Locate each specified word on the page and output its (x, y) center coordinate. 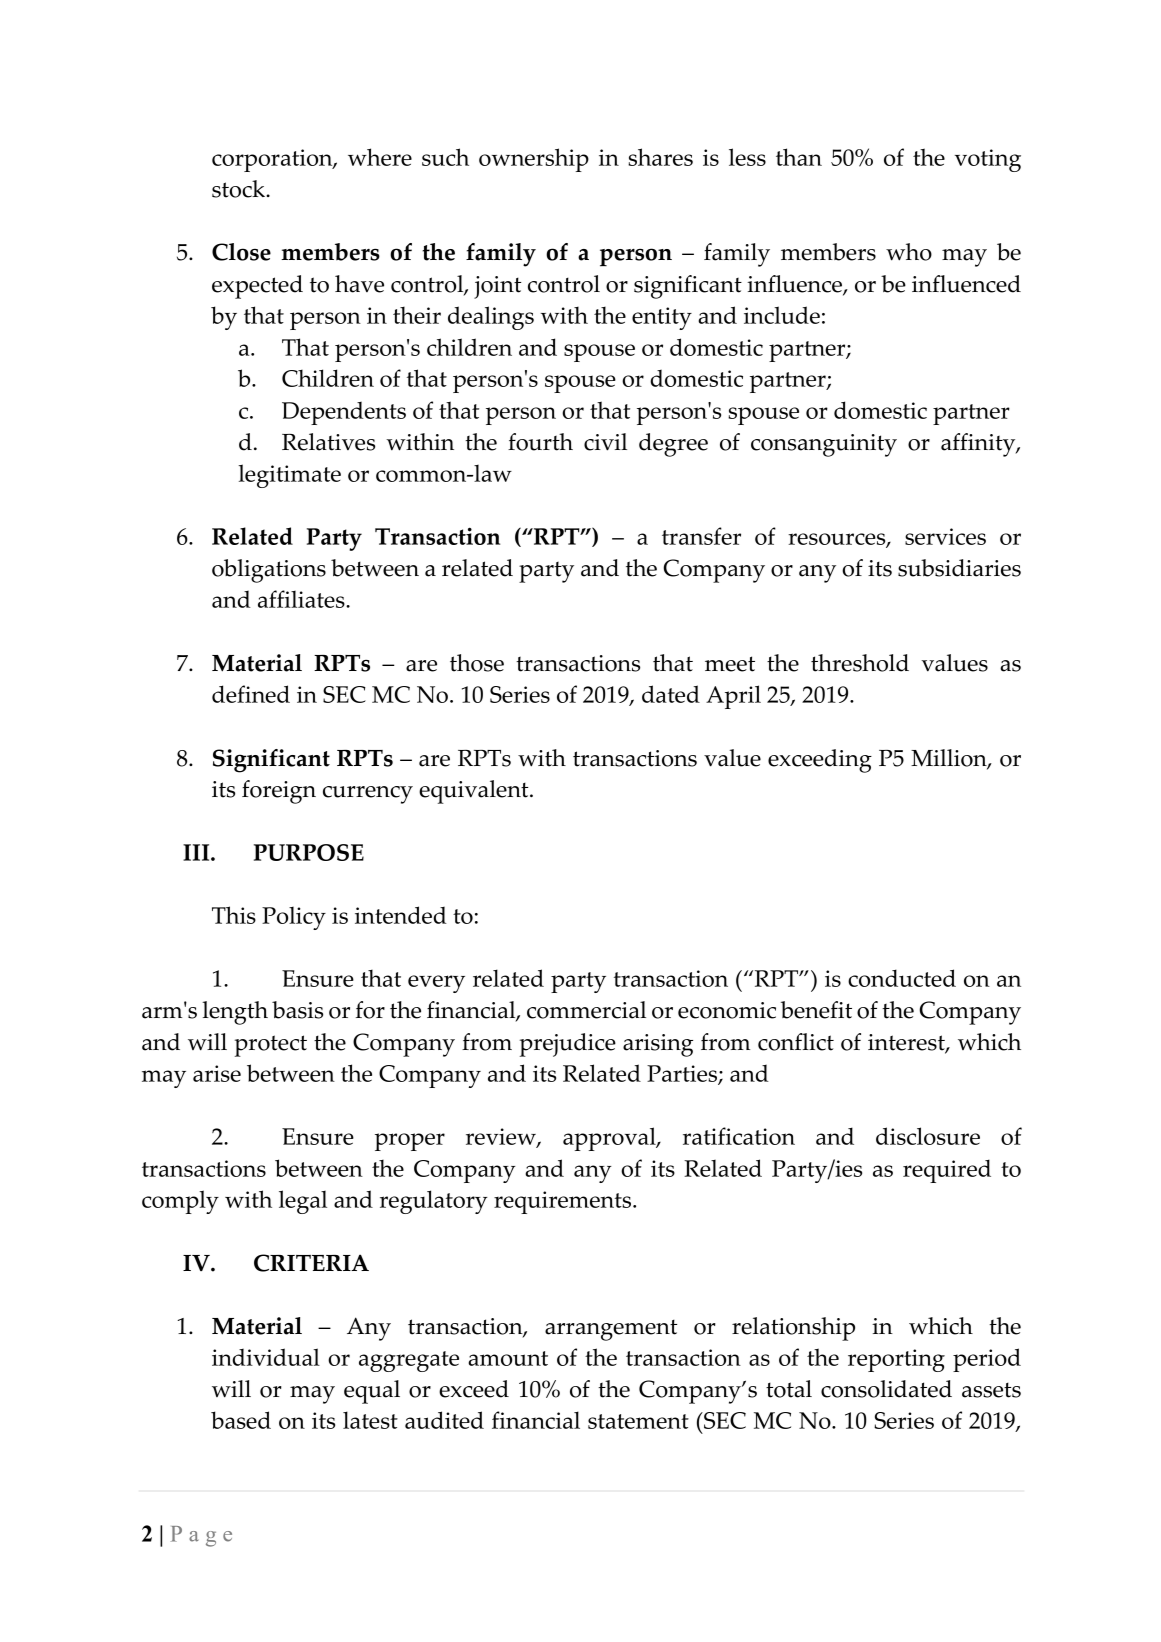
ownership (534, 160)
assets (991, 1390)
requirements (564, 1202)
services (945, 536)
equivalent (475, 792)
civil (605, 442)
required (947, 1171)
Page (201, 1536)
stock (239, 189)
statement (638, 1421)
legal (303, 1202)
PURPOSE (309, 852)
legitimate (289, 476)
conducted (902, 978)
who (909, 252)
